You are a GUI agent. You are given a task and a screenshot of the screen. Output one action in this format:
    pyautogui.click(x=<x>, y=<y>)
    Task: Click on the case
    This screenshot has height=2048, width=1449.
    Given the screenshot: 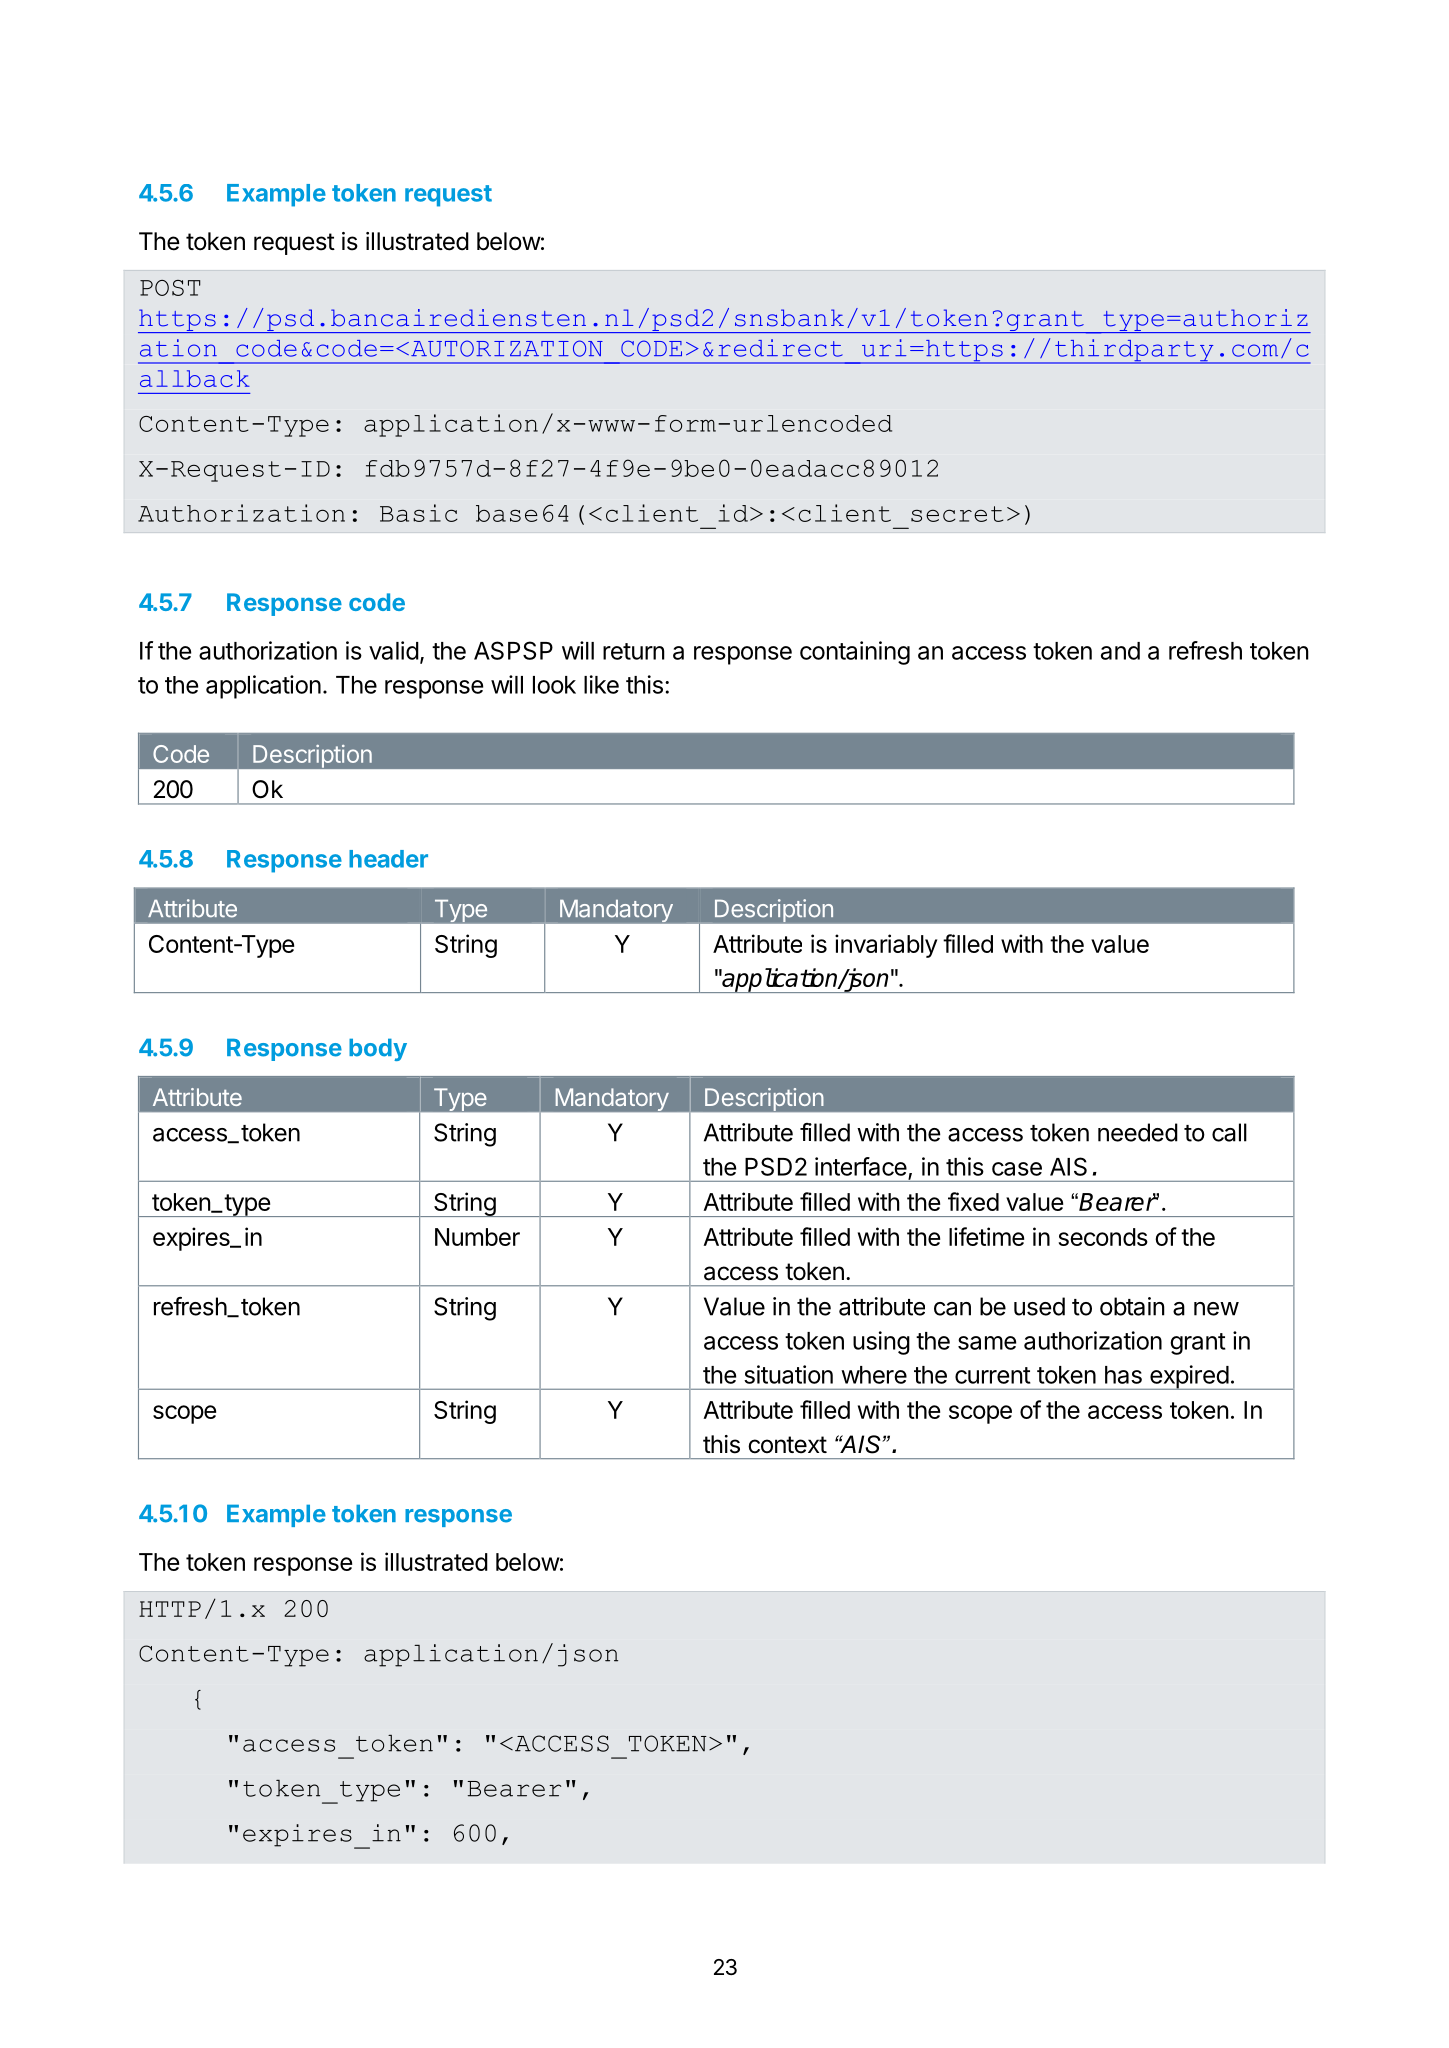 What is the action you would take?
    pyautogui.click(x=1017, y=1169)
